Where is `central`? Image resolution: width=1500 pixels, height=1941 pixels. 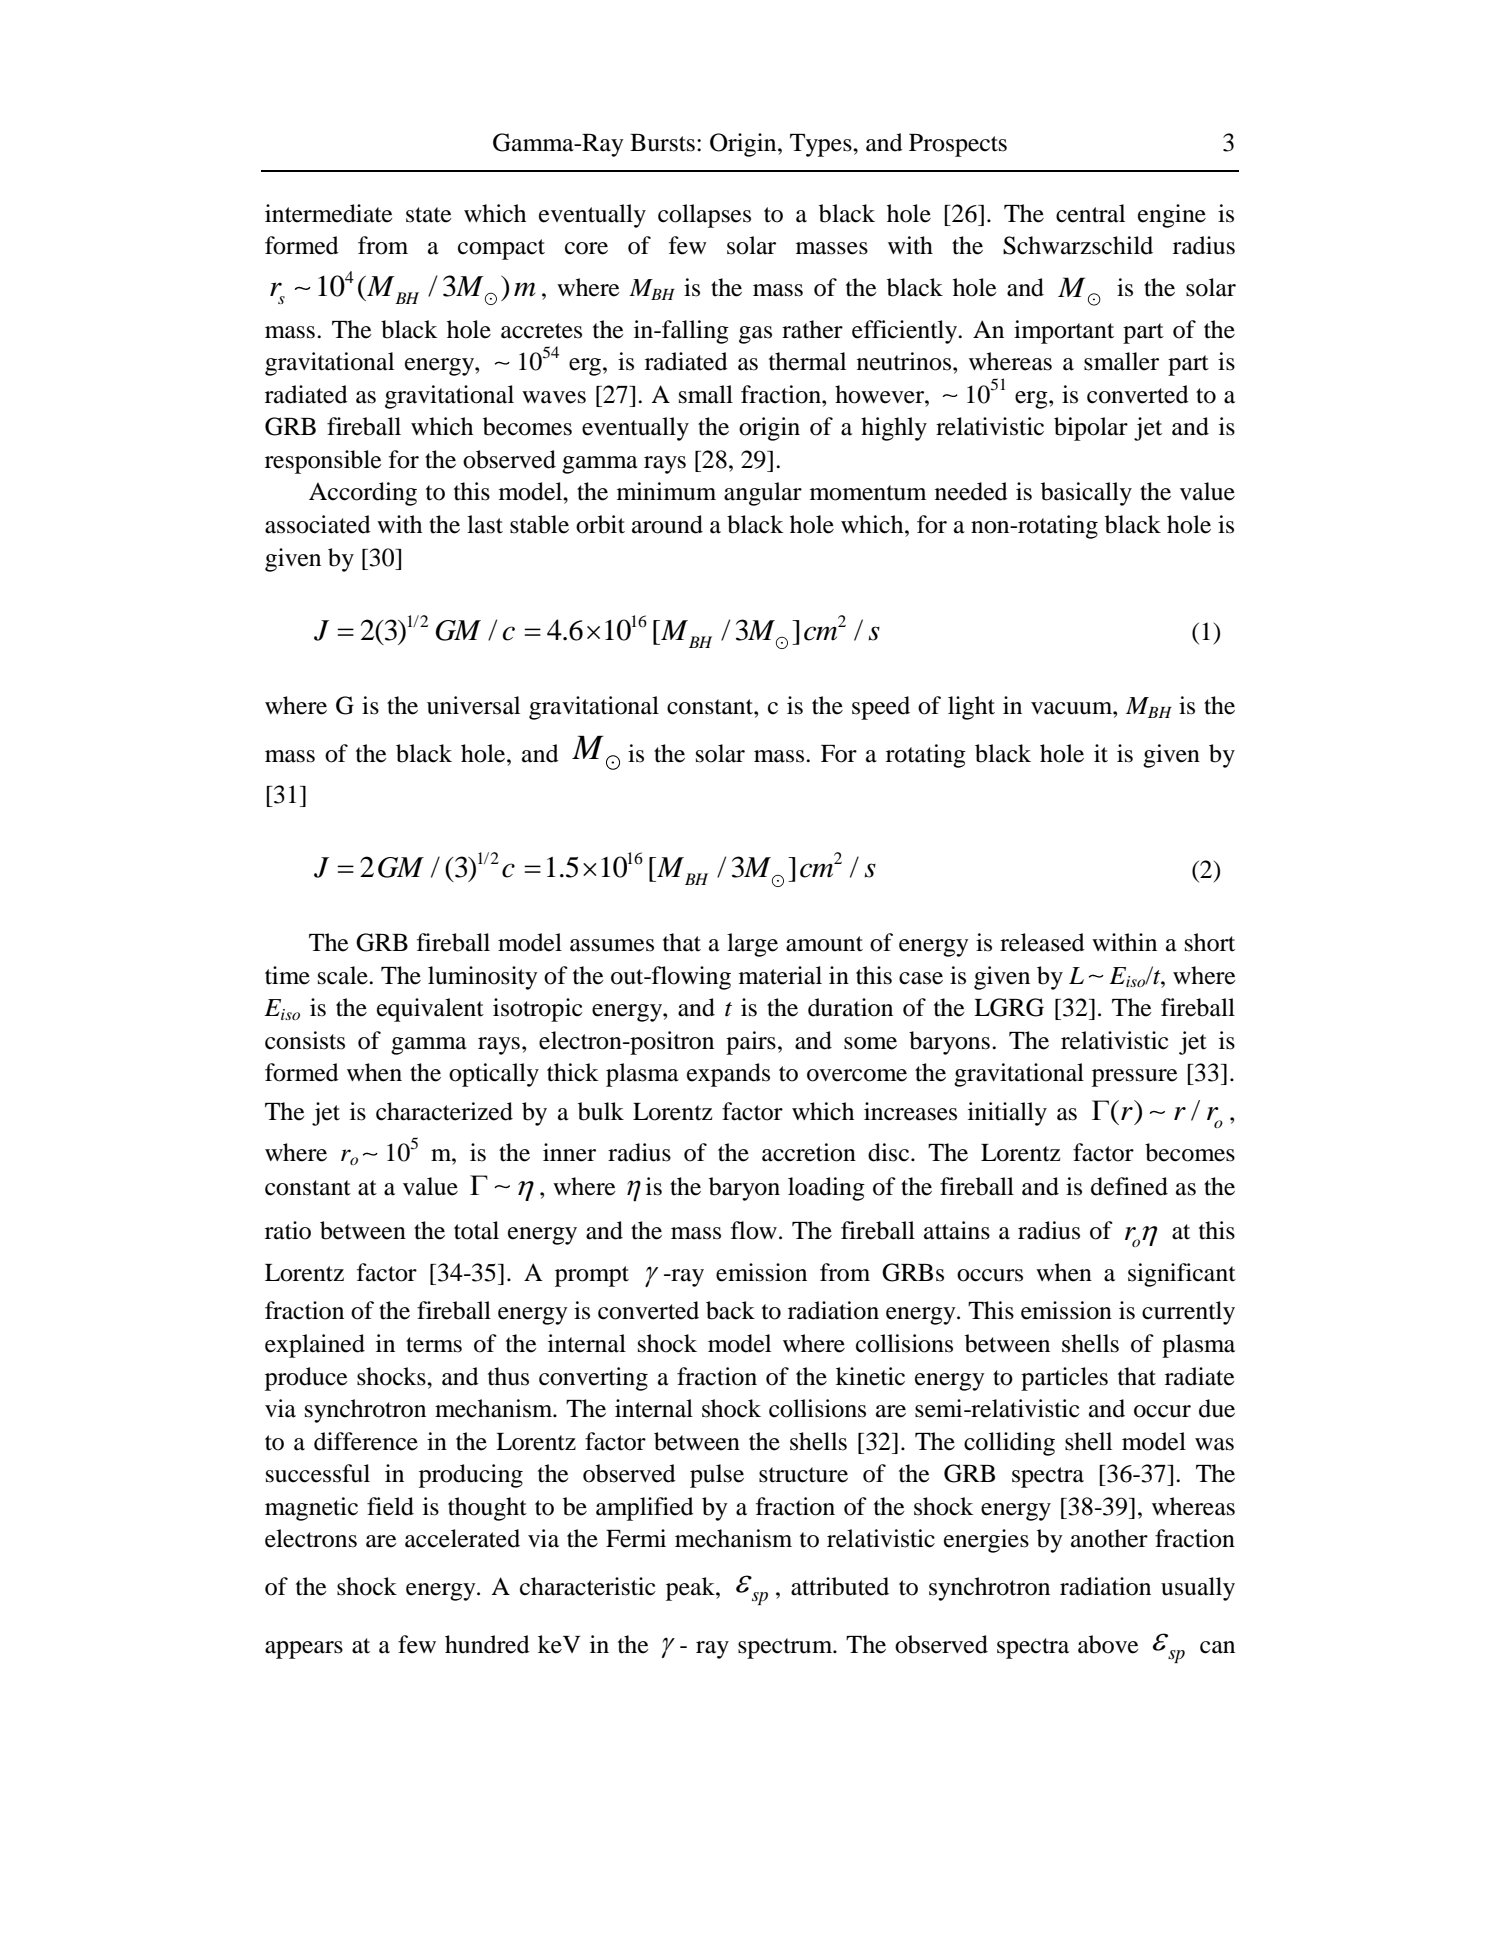
central is located at coordinates (1090, 213).
